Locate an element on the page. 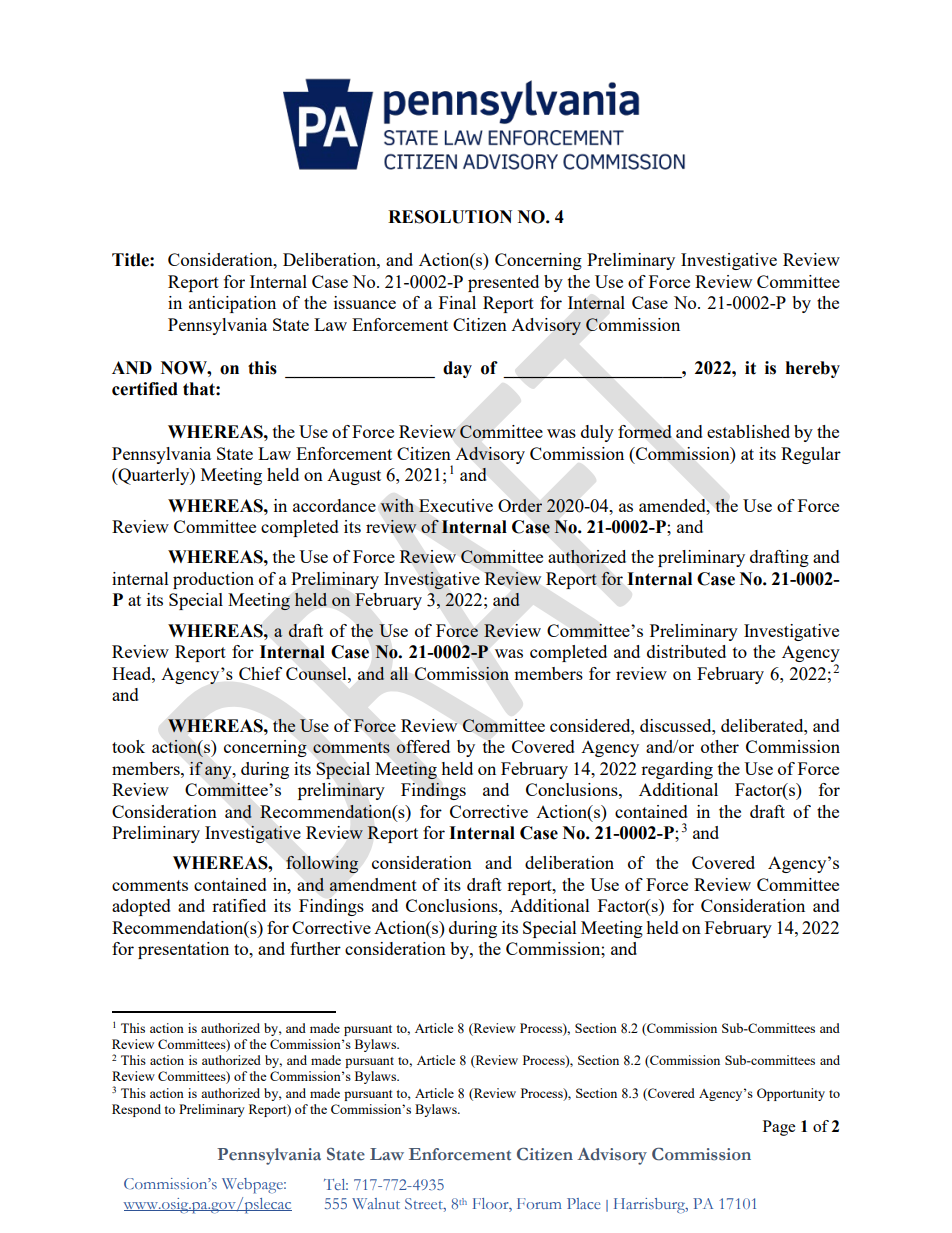  Chief is located at coordinates (260, 673).
